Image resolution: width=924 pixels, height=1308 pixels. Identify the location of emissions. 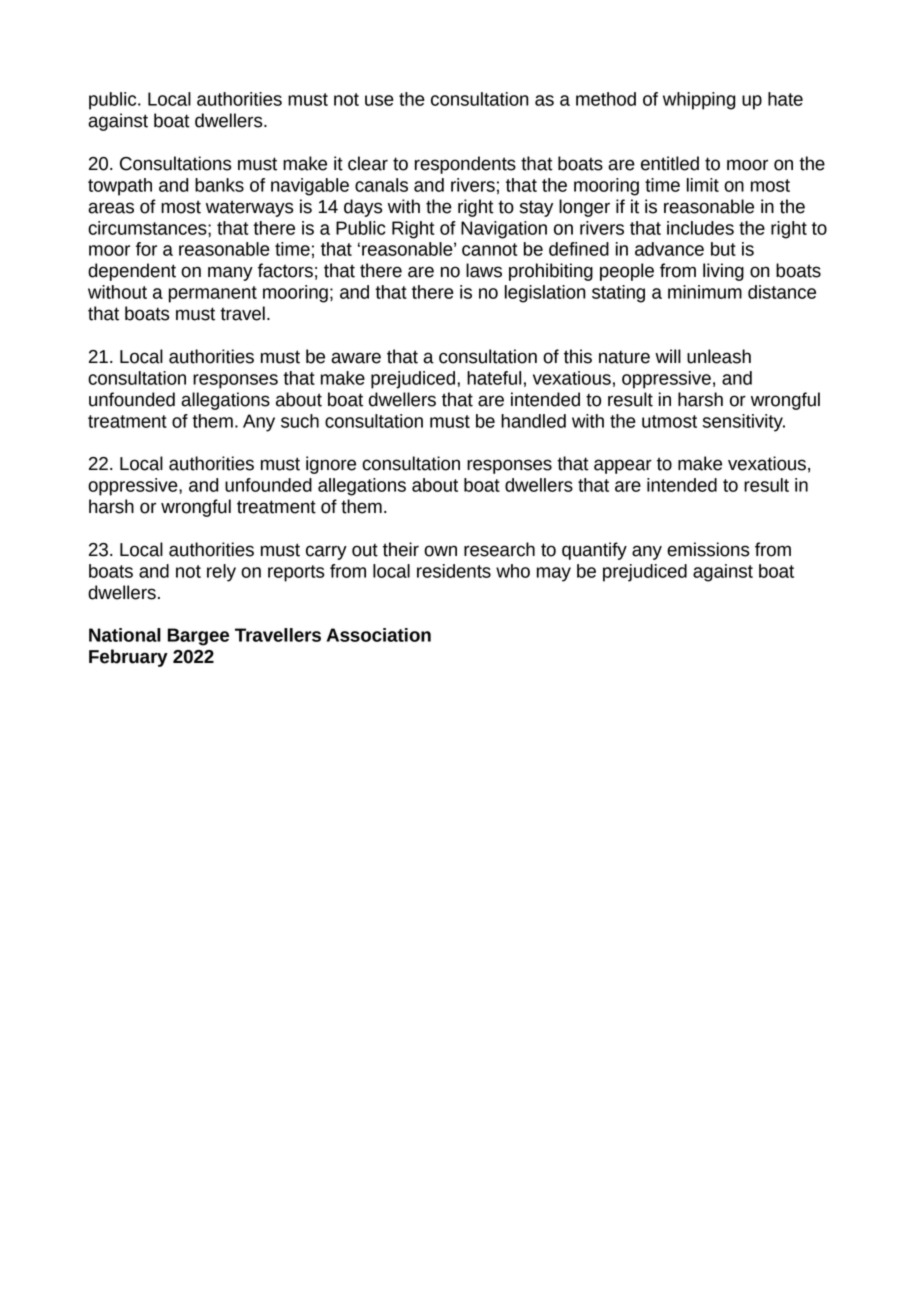
(708, 549).
